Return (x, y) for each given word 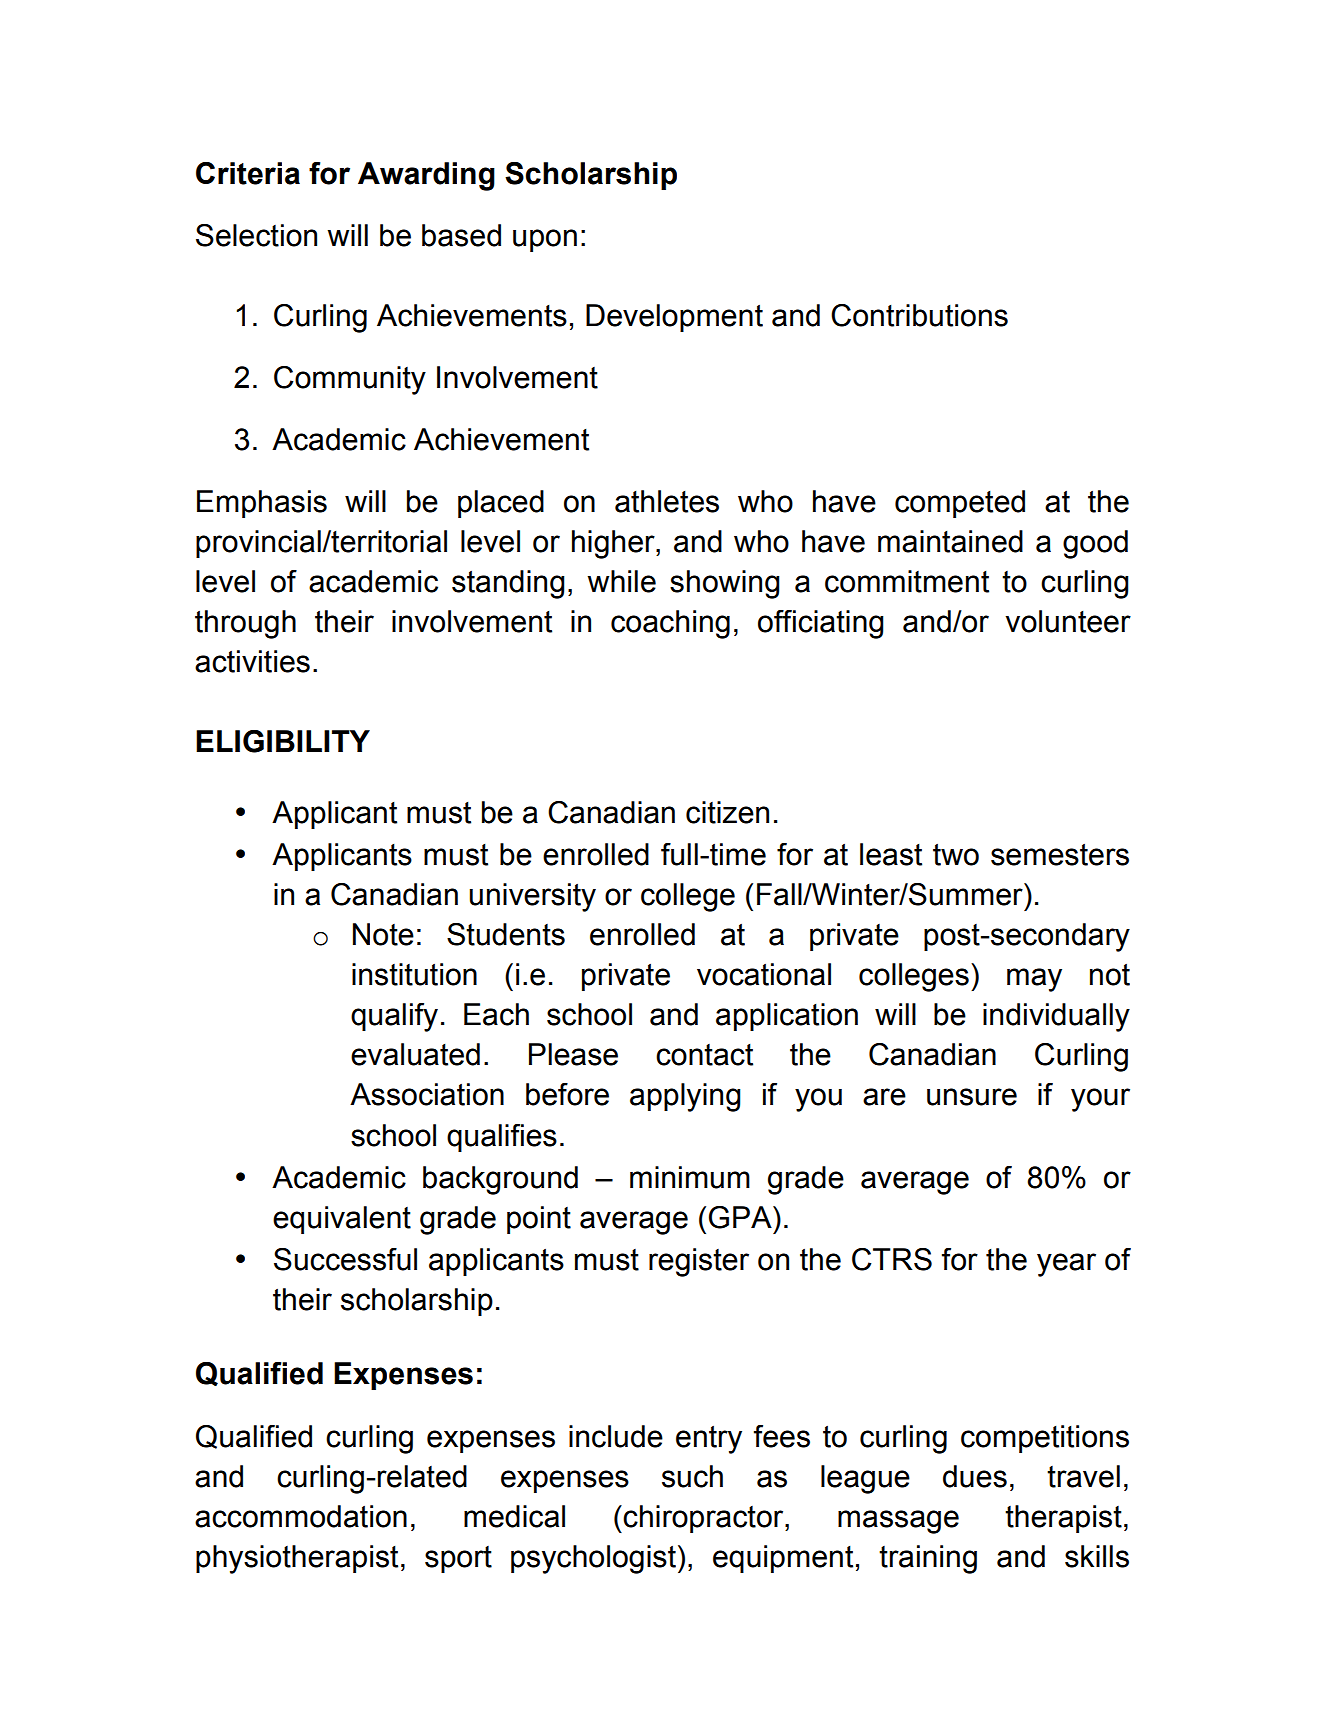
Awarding (426, 176)
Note (383, 934)
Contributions (919, 315)
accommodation (301, 1516)
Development (674, 318)
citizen (727, 812)
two (956, 855)
